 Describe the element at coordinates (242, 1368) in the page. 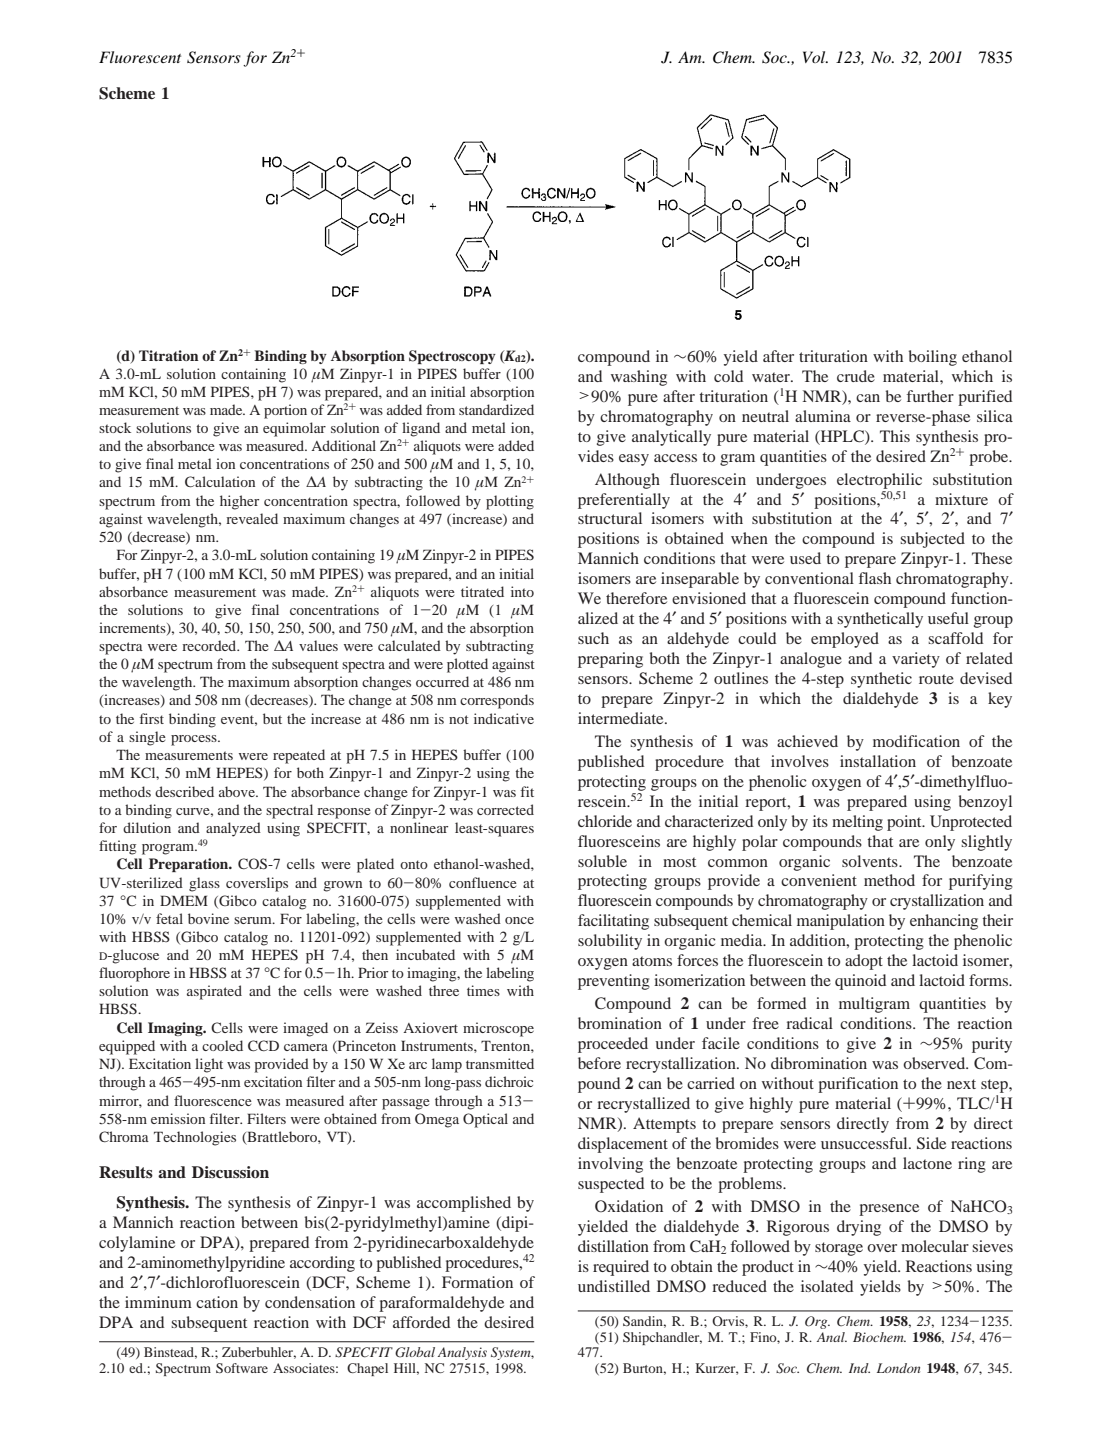

I see `Software` at that location.
